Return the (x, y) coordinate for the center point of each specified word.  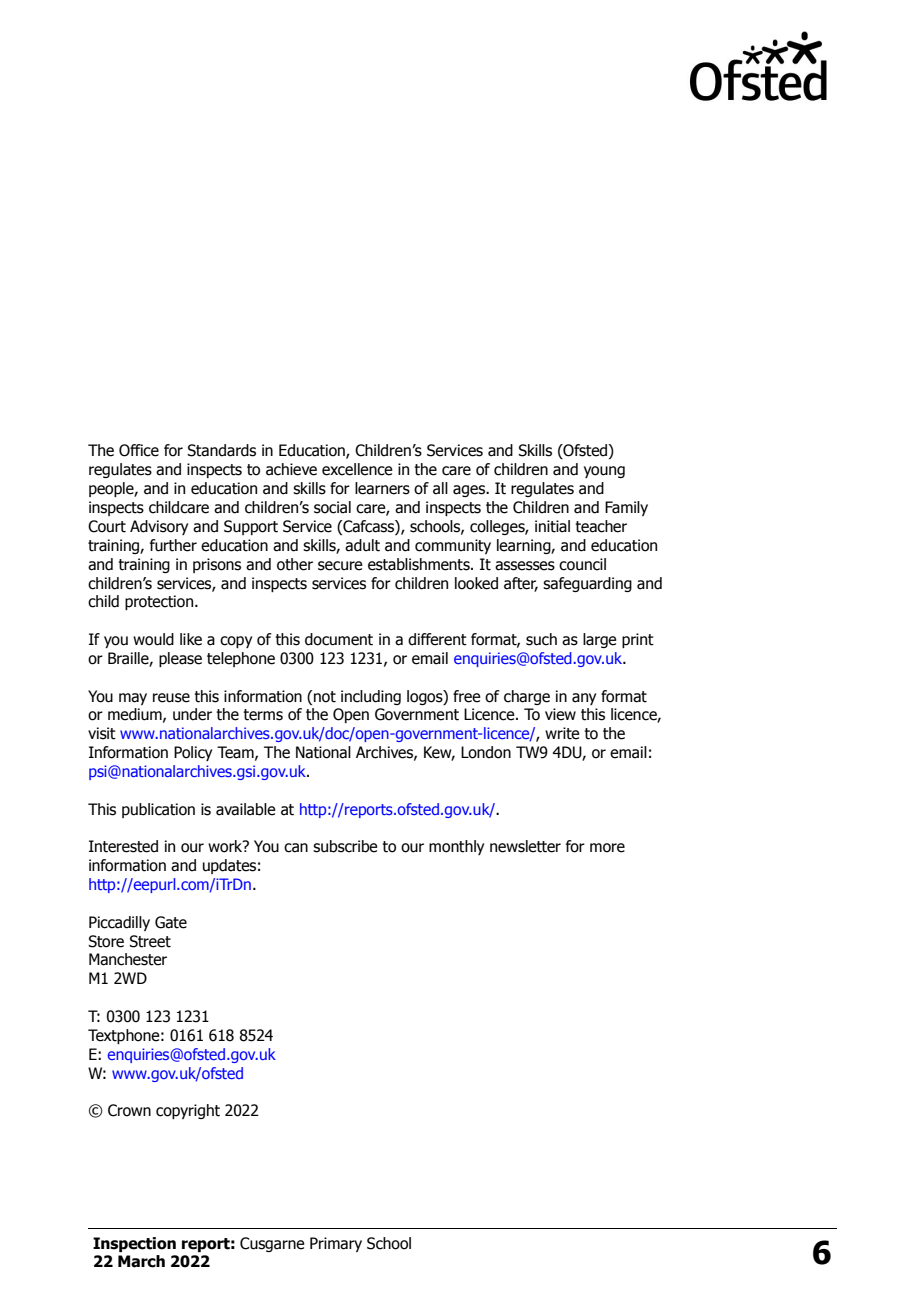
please (180, 659)
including (371, 697)
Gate (171, 922)
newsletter (525, 846)
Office (139, 450)
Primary (336, 1244)
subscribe (345, 846)
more (607, 848)
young (604, 472)
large (600, 640)
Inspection (134, 1244)
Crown (129, 1110)
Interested (123, 846)
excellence (357, 469)
